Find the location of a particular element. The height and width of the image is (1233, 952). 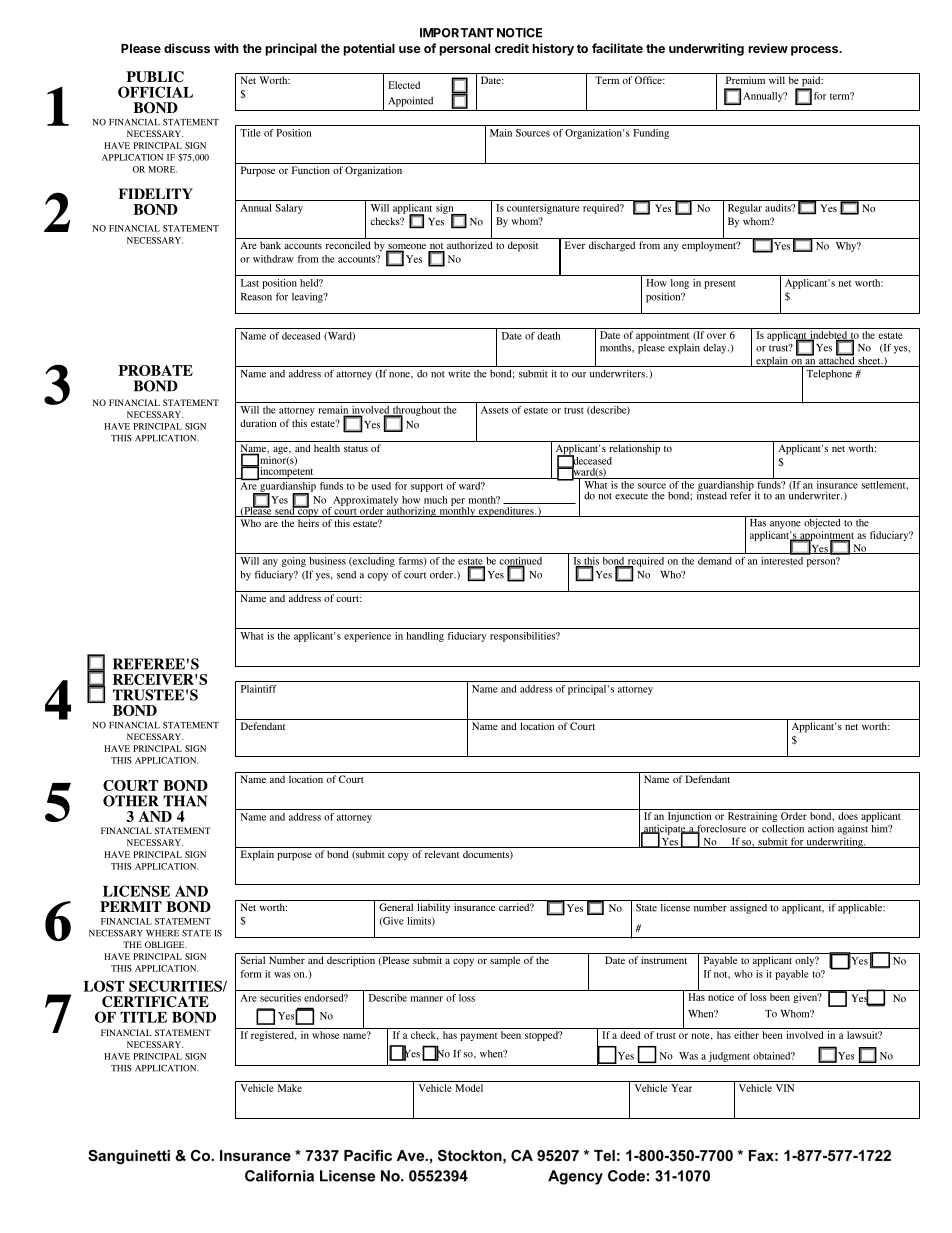

discuss is located at coordinates (187, 48).
